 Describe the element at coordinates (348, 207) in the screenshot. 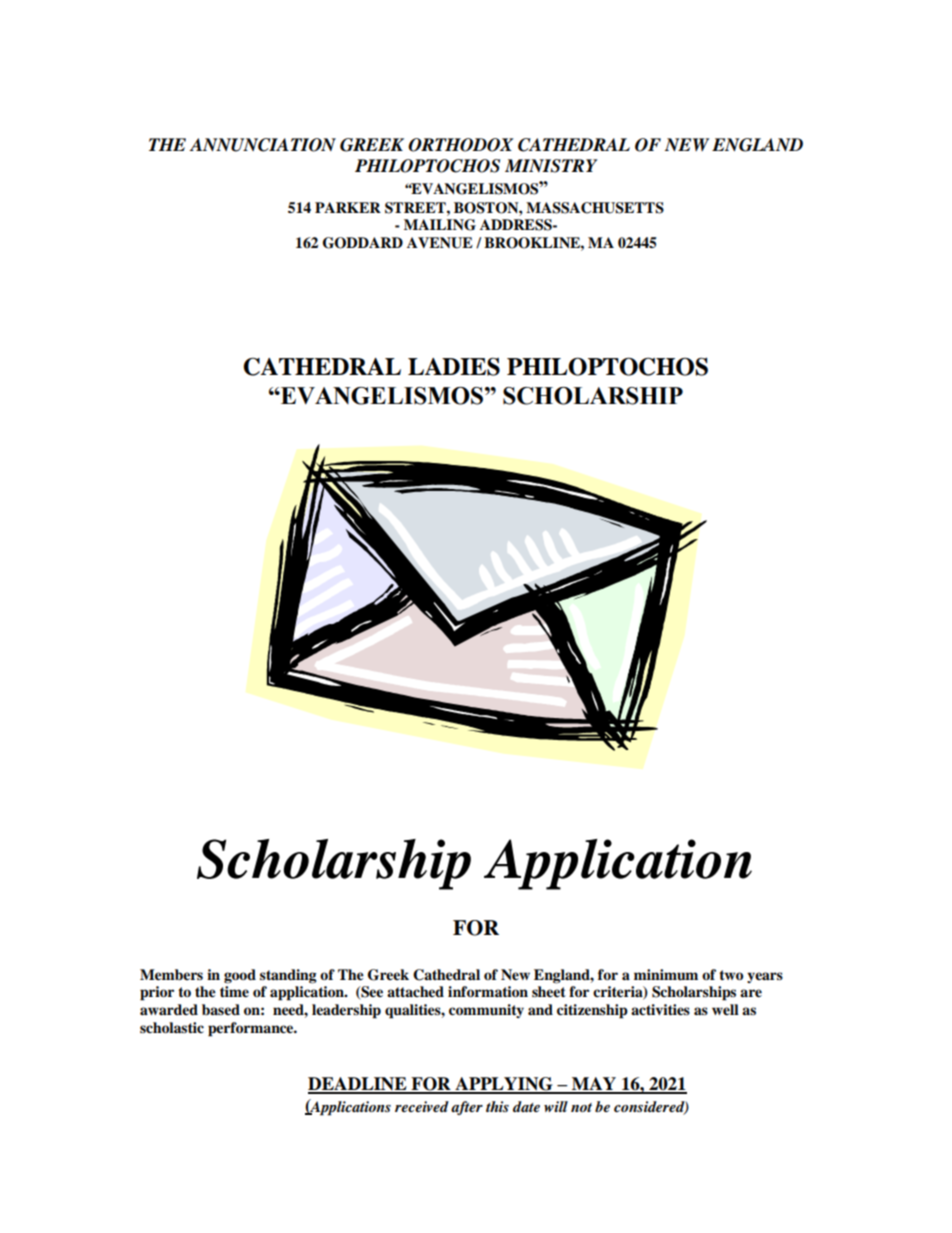

I see `PARKER` at that location.
